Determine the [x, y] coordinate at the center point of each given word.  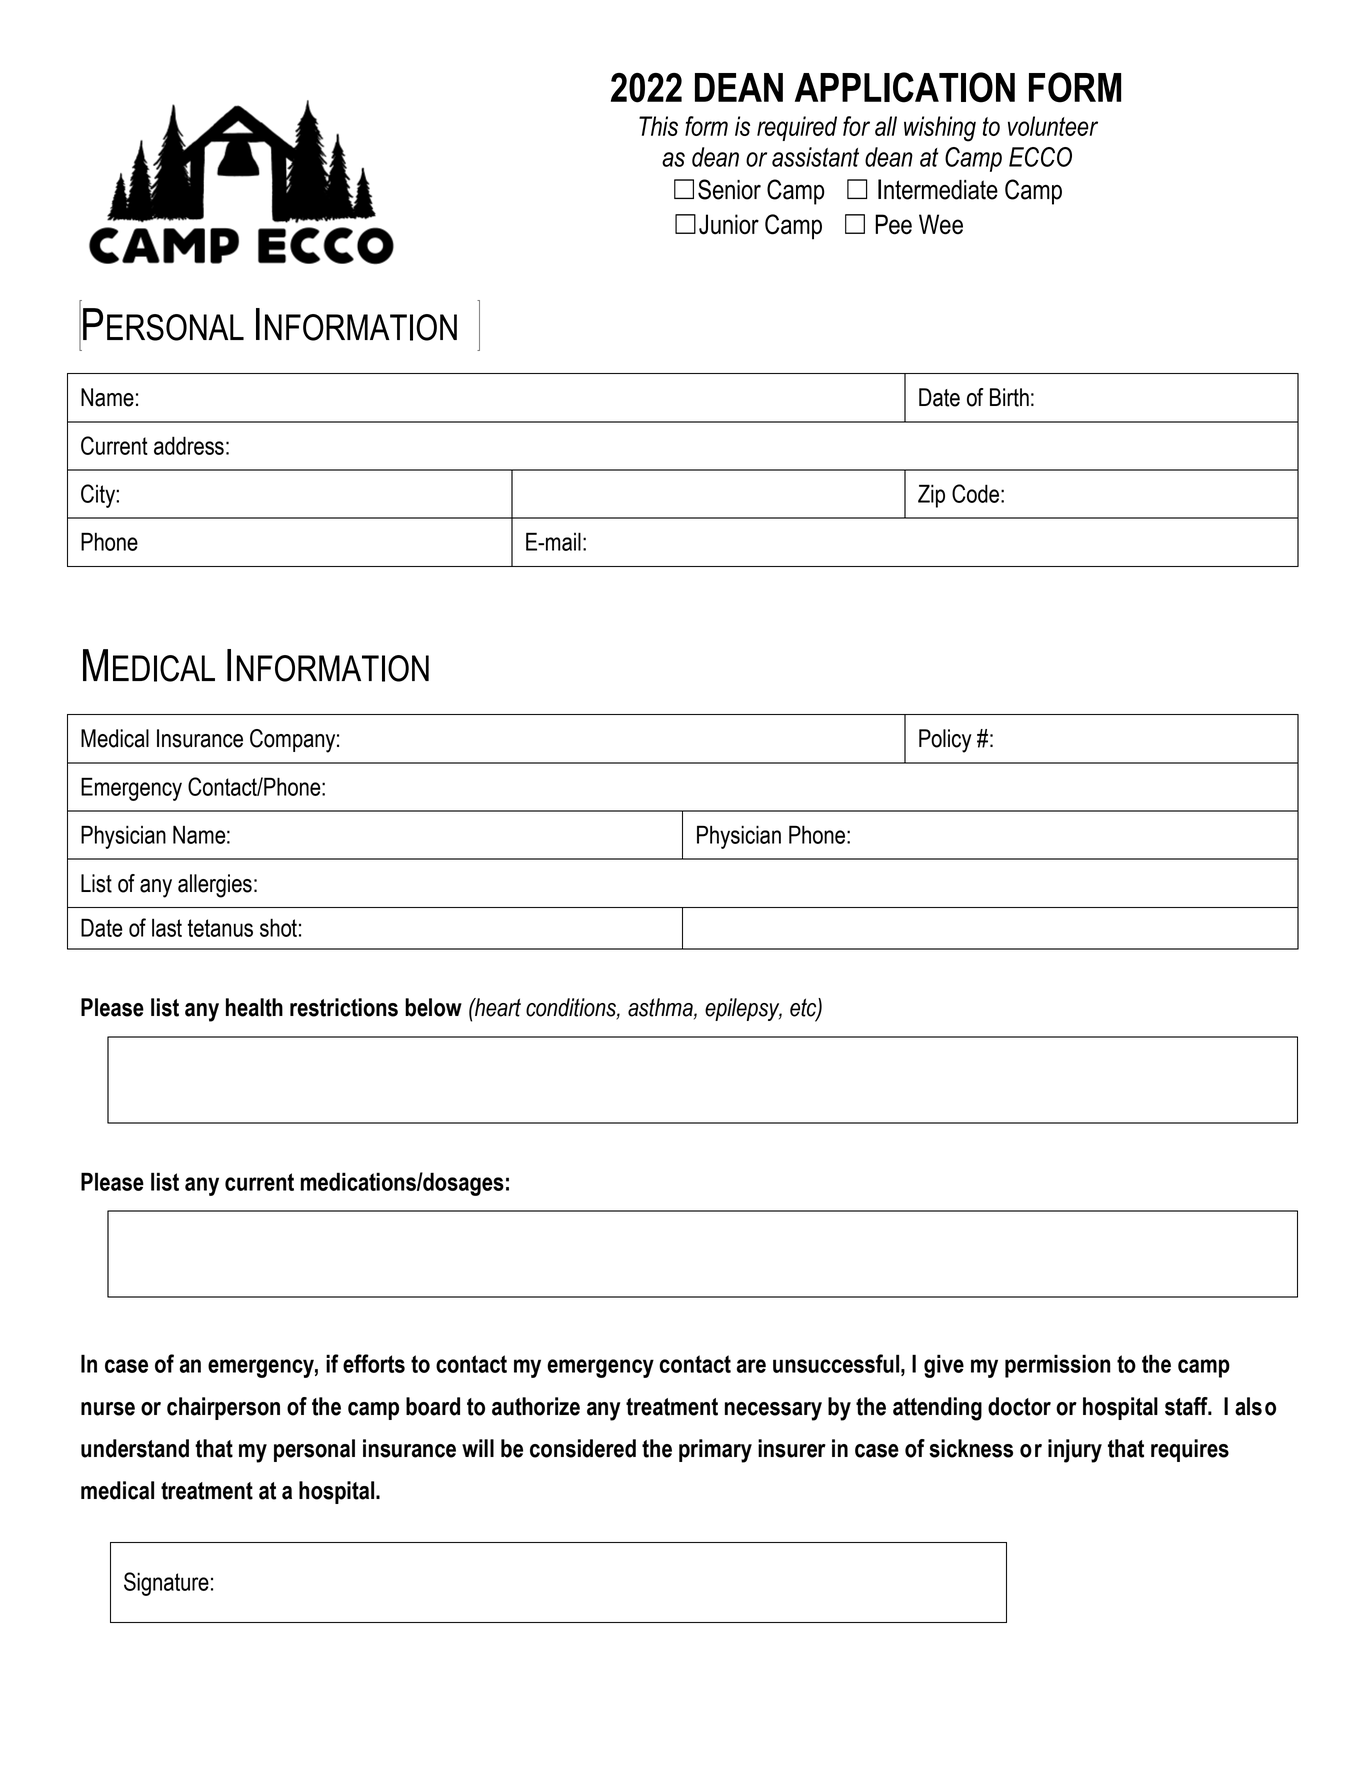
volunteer [1053, 126]
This [658, 126]
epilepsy [743, 1009]
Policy [945, 741]
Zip [931, 496]
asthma [661, 1008]
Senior [729, 189]
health [254, 1007]
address [189, 445]
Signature [166, 1584]
